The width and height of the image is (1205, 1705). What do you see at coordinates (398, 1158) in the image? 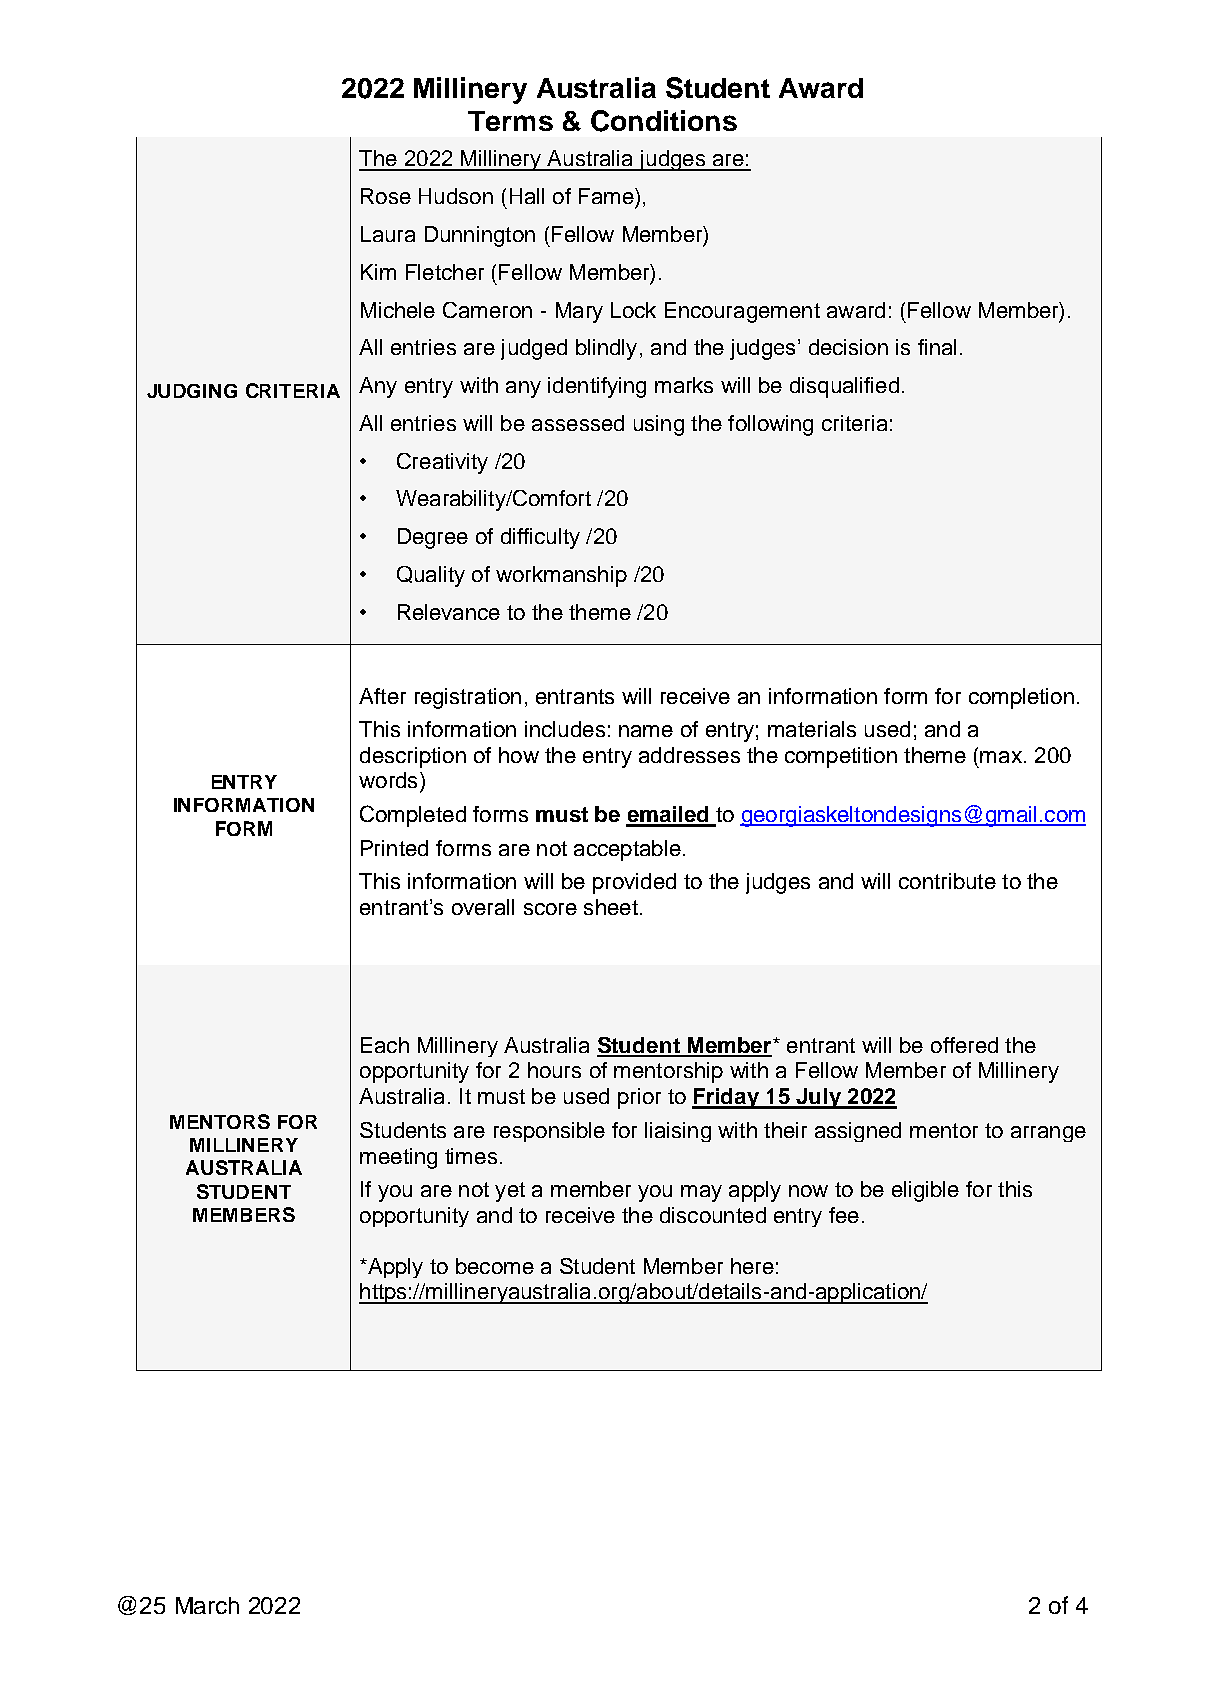
I see `meeting` at bounding box center [398, 1158].
